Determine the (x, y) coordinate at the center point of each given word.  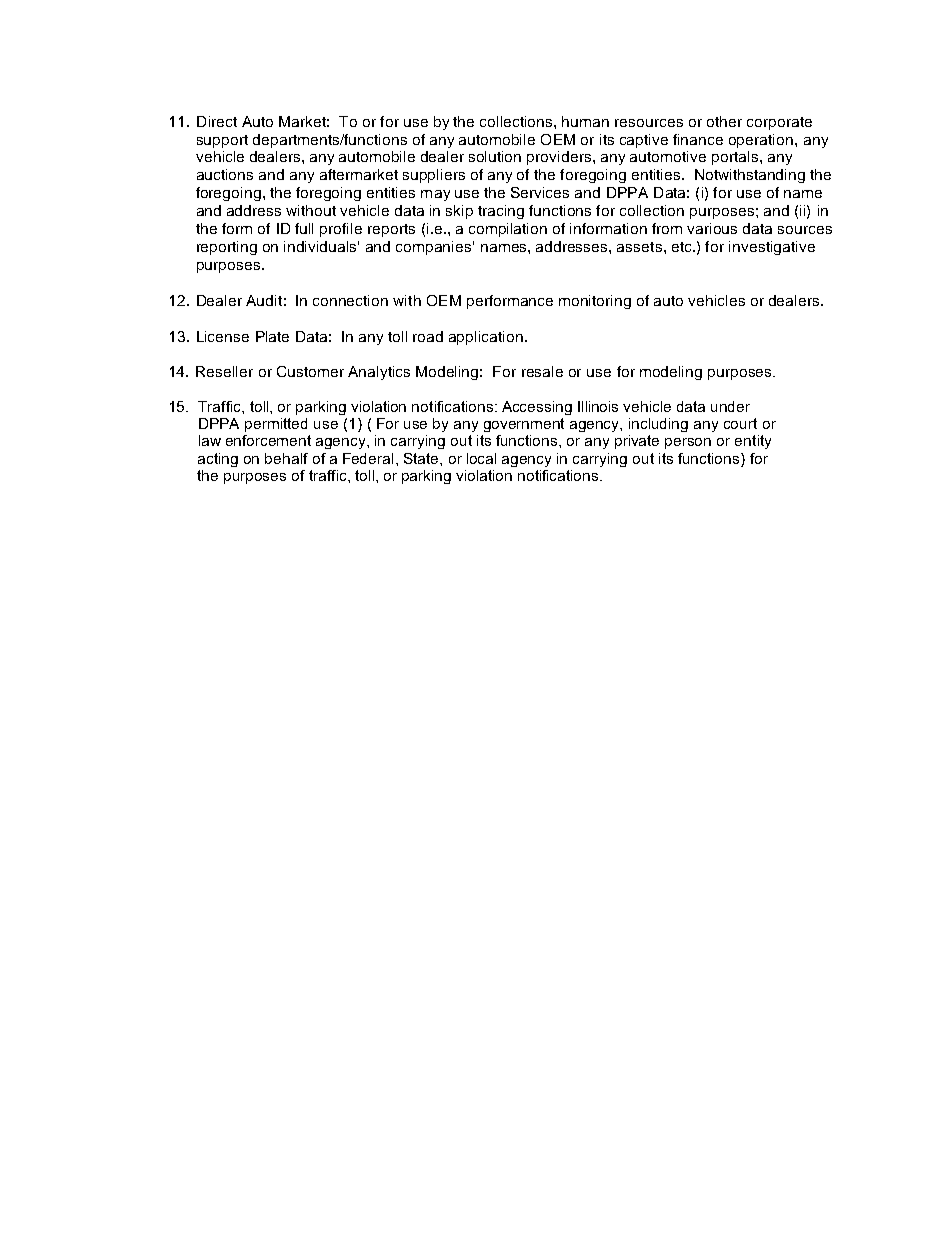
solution (495, 156)
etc (683, 247)
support (222, 141)
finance (698, 139)
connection (350, 300)
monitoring (595, 302)
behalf (286, 458)
